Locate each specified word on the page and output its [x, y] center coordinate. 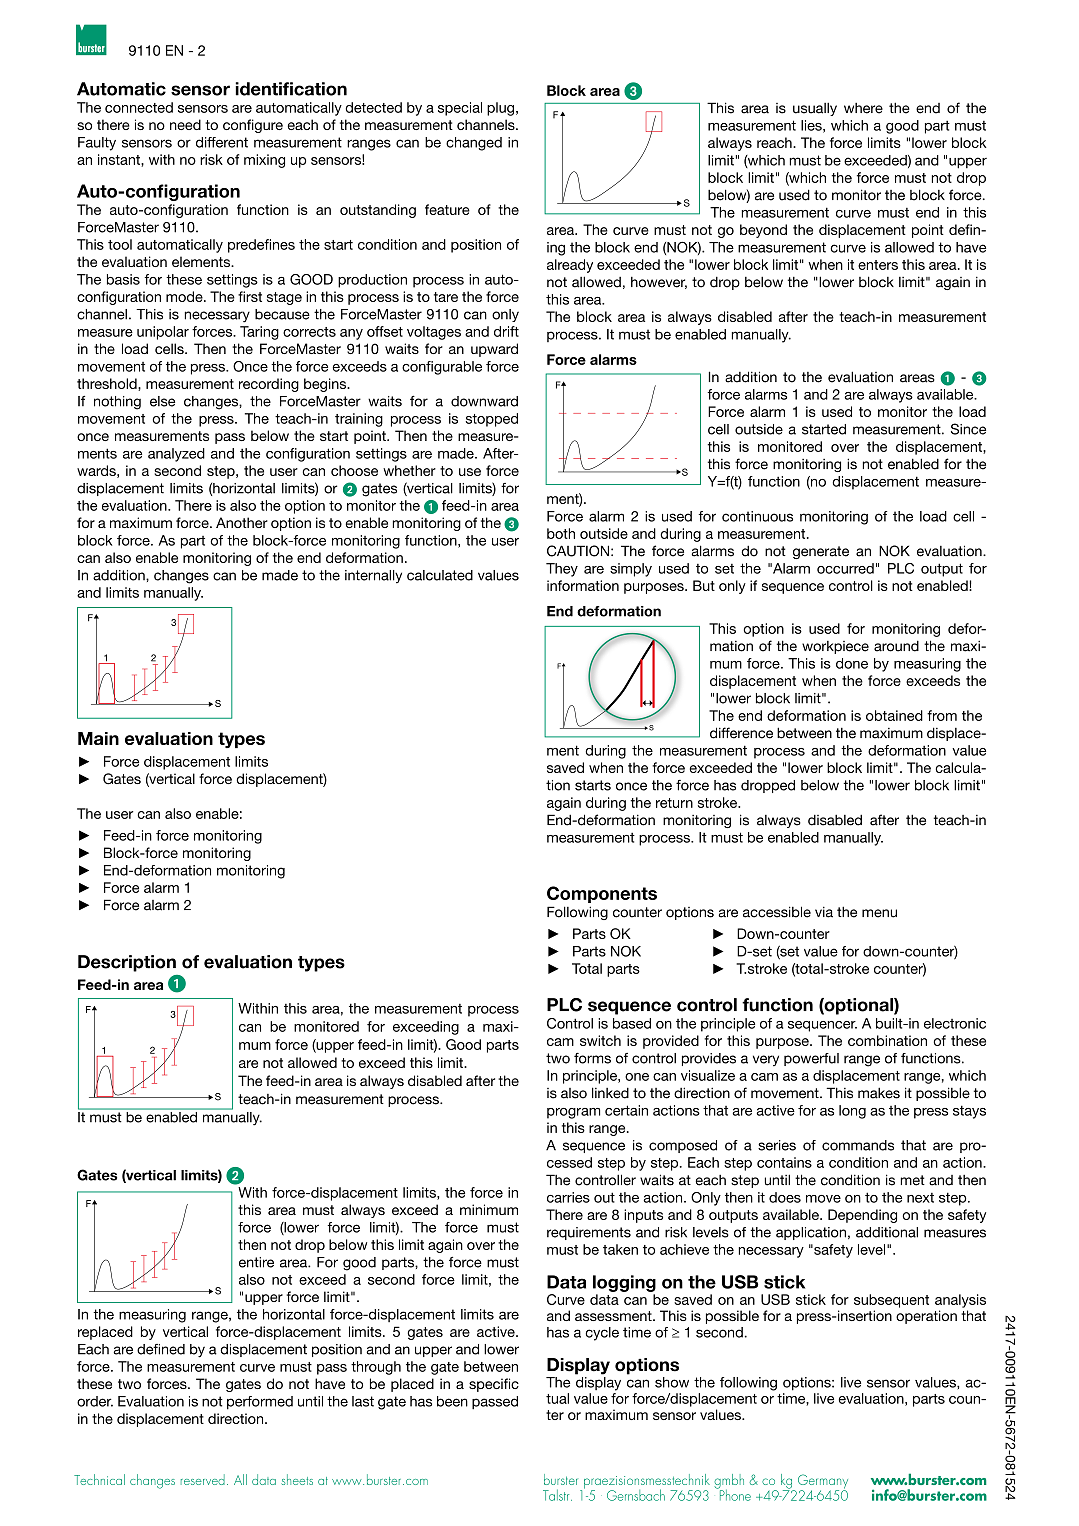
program [573, 1113]
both [561, 533]
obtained [894, 715]
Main [98, 738]
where [863, 108]
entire [256, 1262]
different [222, 142]
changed [474, 144]
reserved [203, 1479]
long [852, 1112]
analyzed [176, 455]
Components [602, 894]
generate [821, 552]
